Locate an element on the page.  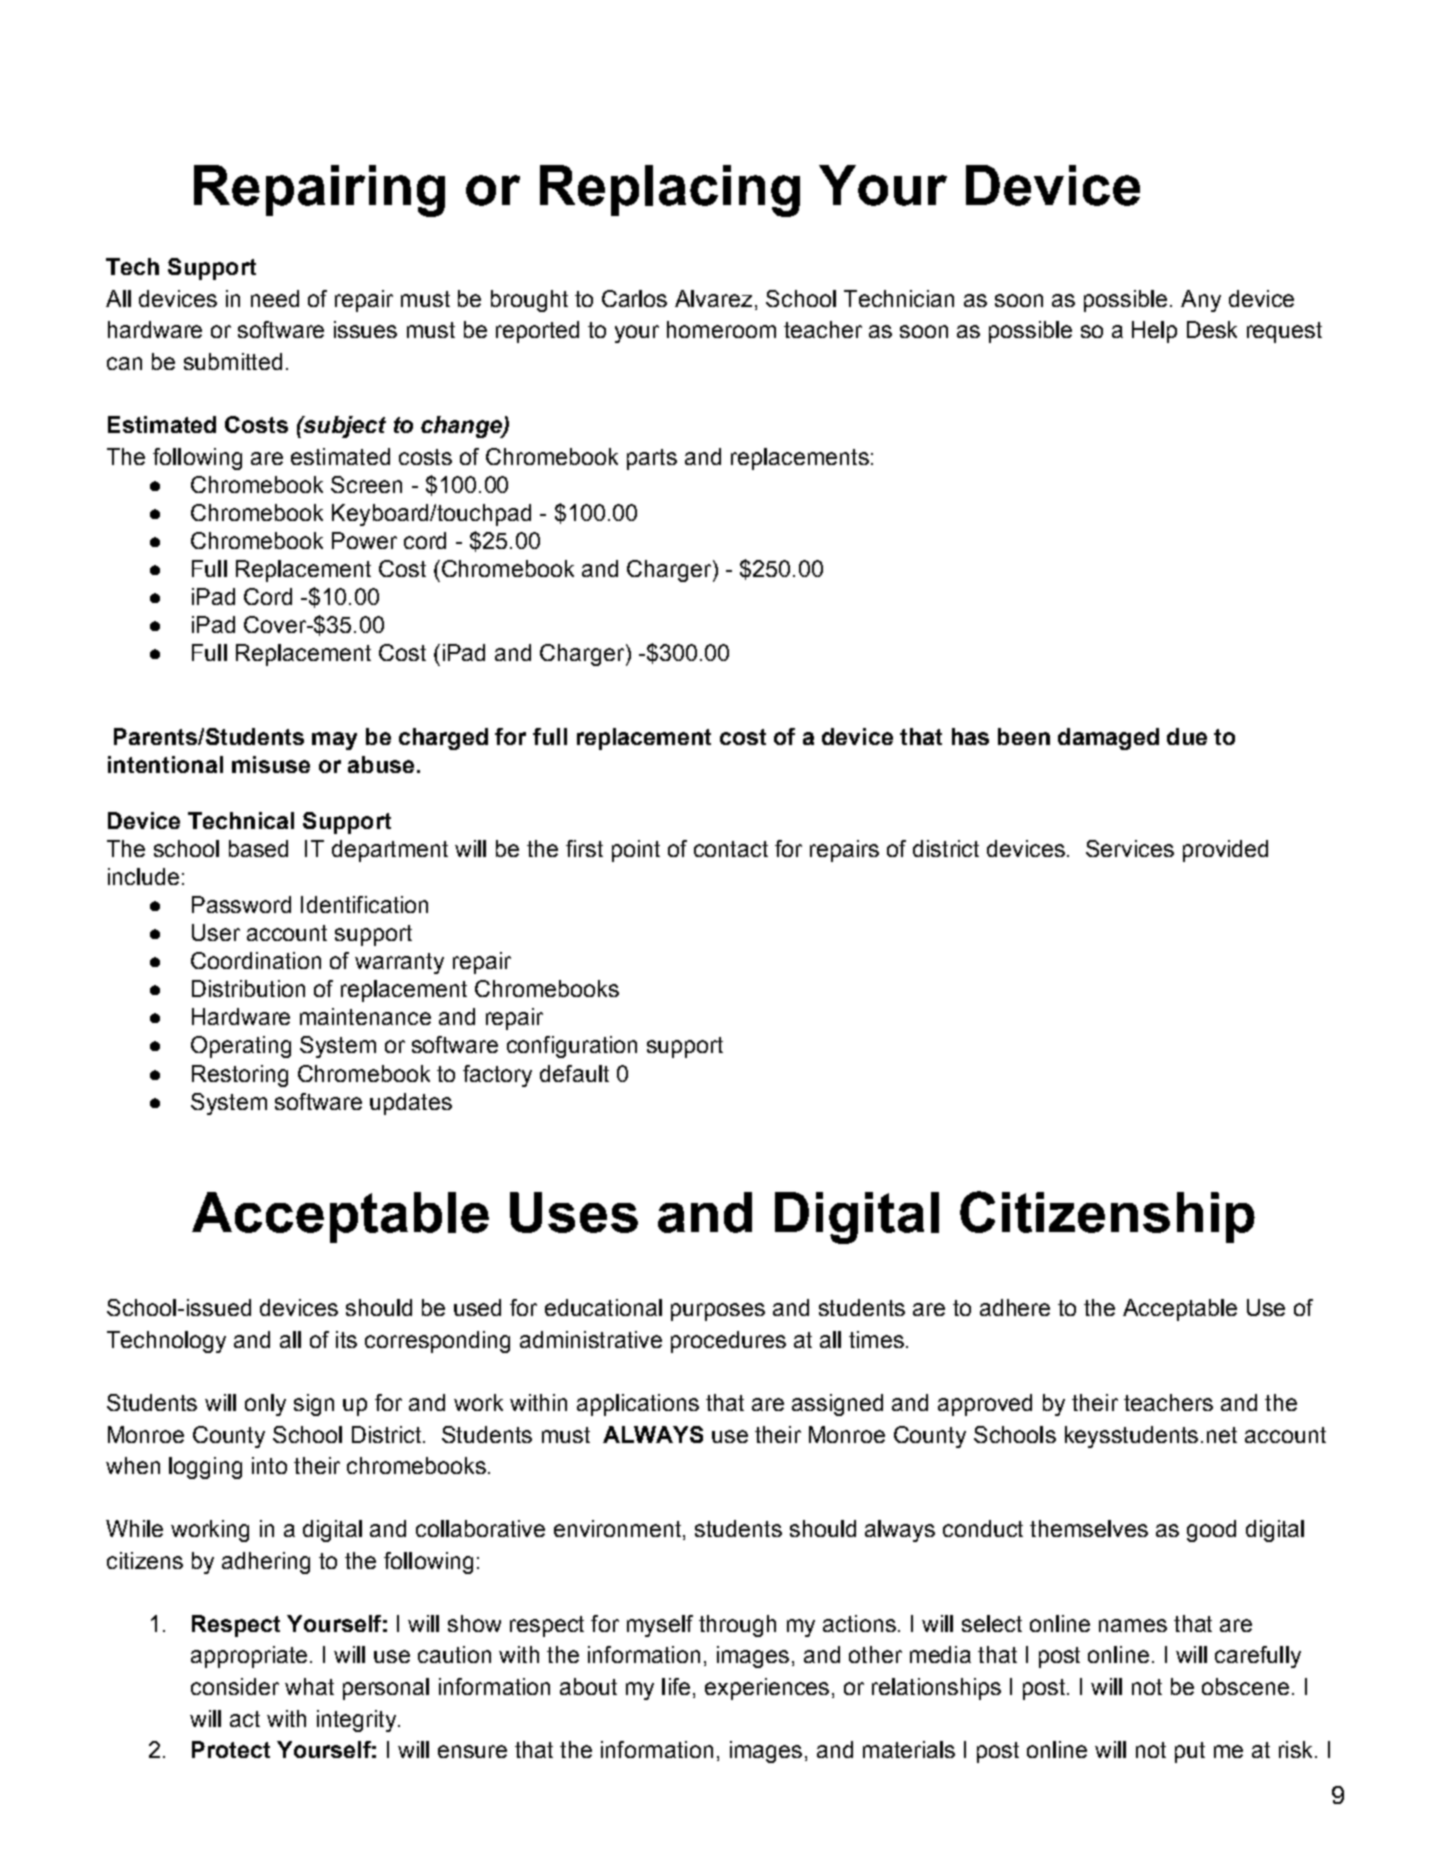
applications is located at coordinates (638, 1405).
